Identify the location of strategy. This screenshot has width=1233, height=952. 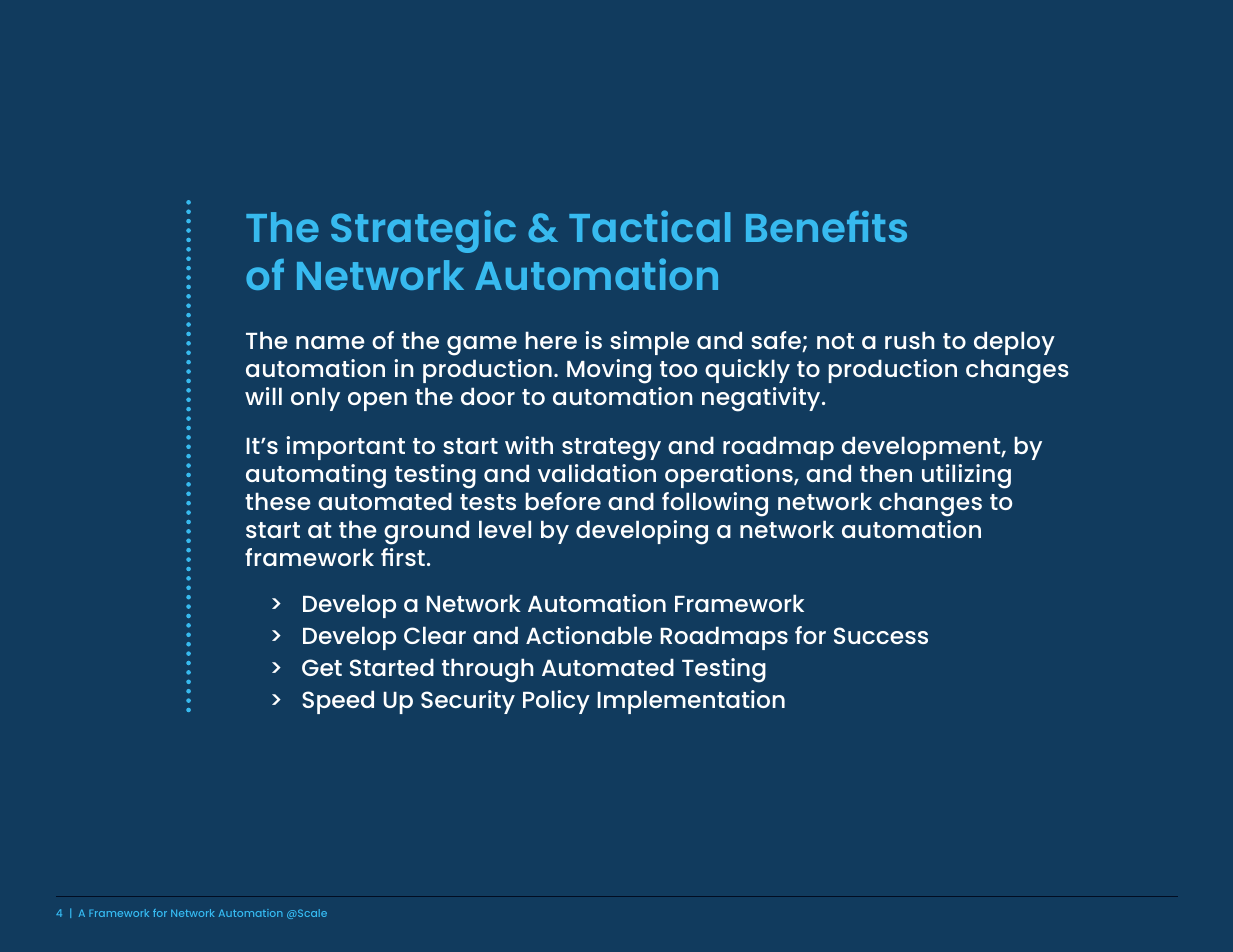
(611, 449).
